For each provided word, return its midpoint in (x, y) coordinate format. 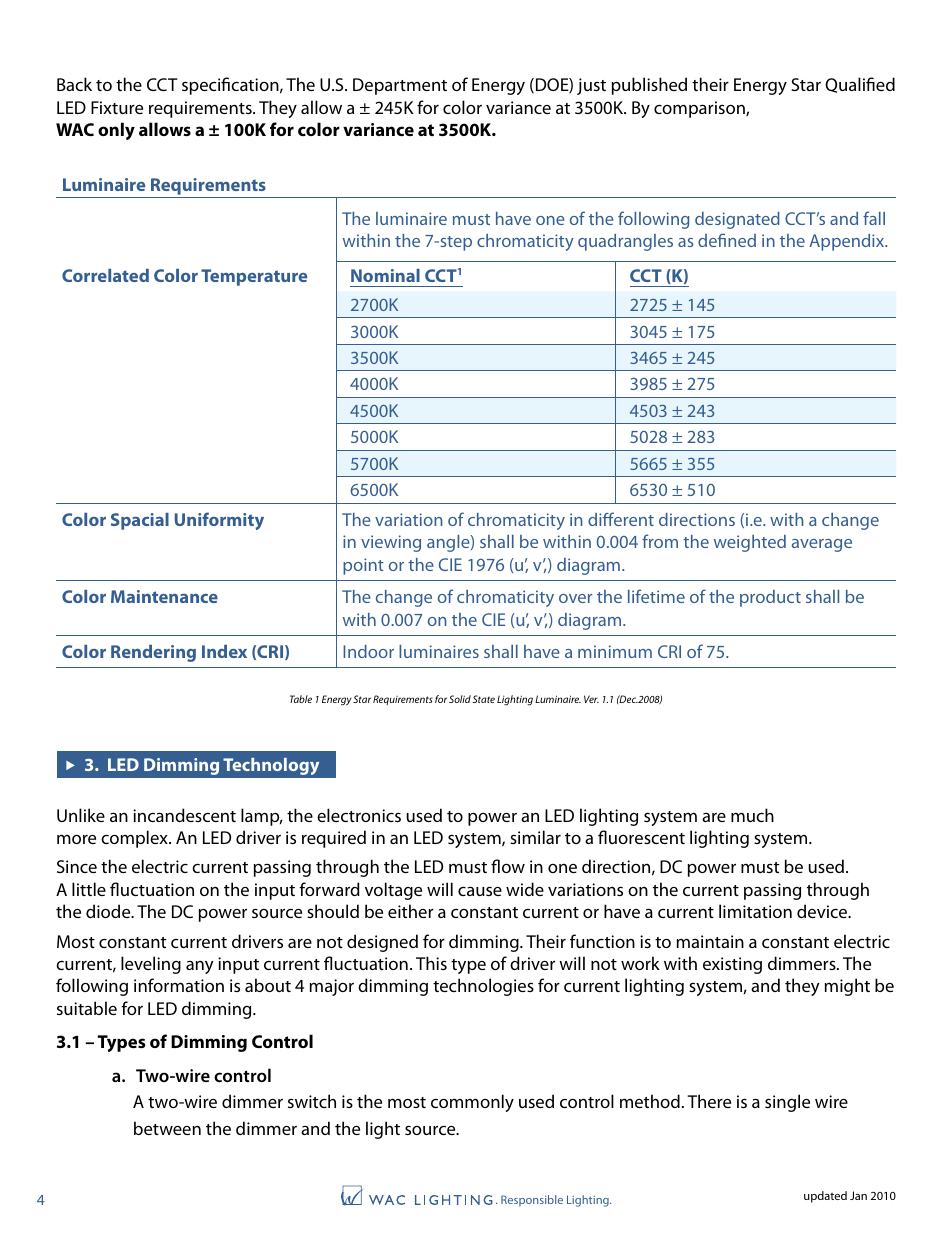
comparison (700, 109)
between (167, 1128)
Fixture (117, 107)
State (484, 699)
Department (400, 86)
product (770, 598)
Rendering (153, 653)
